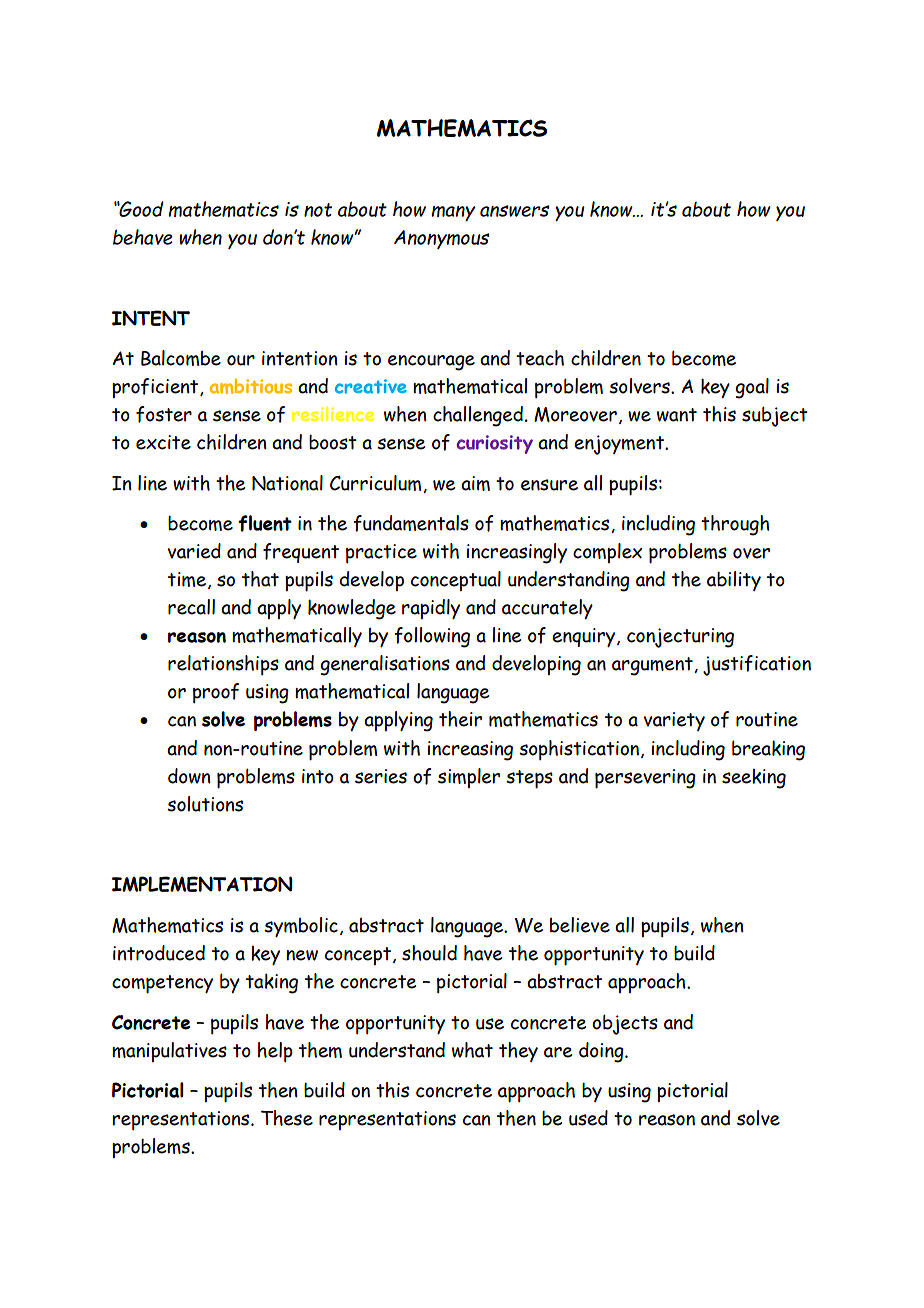 The width and height of the document is (924, 1308). Describe the element at coordinates (472, 1050) in the document. I see `what` at that location.
